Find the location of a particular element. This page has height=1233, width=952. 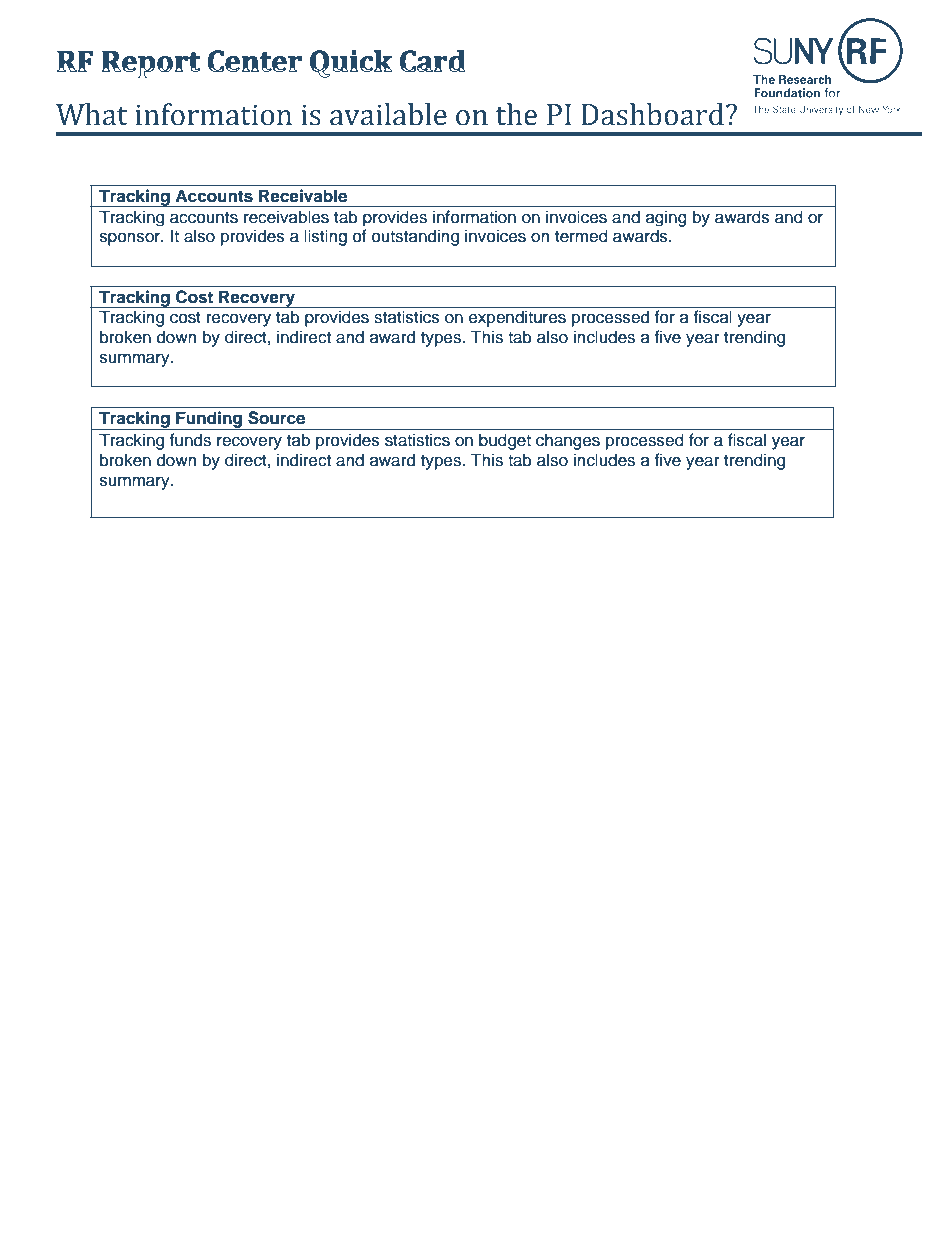

funds is located at coordinates (190, 440).
